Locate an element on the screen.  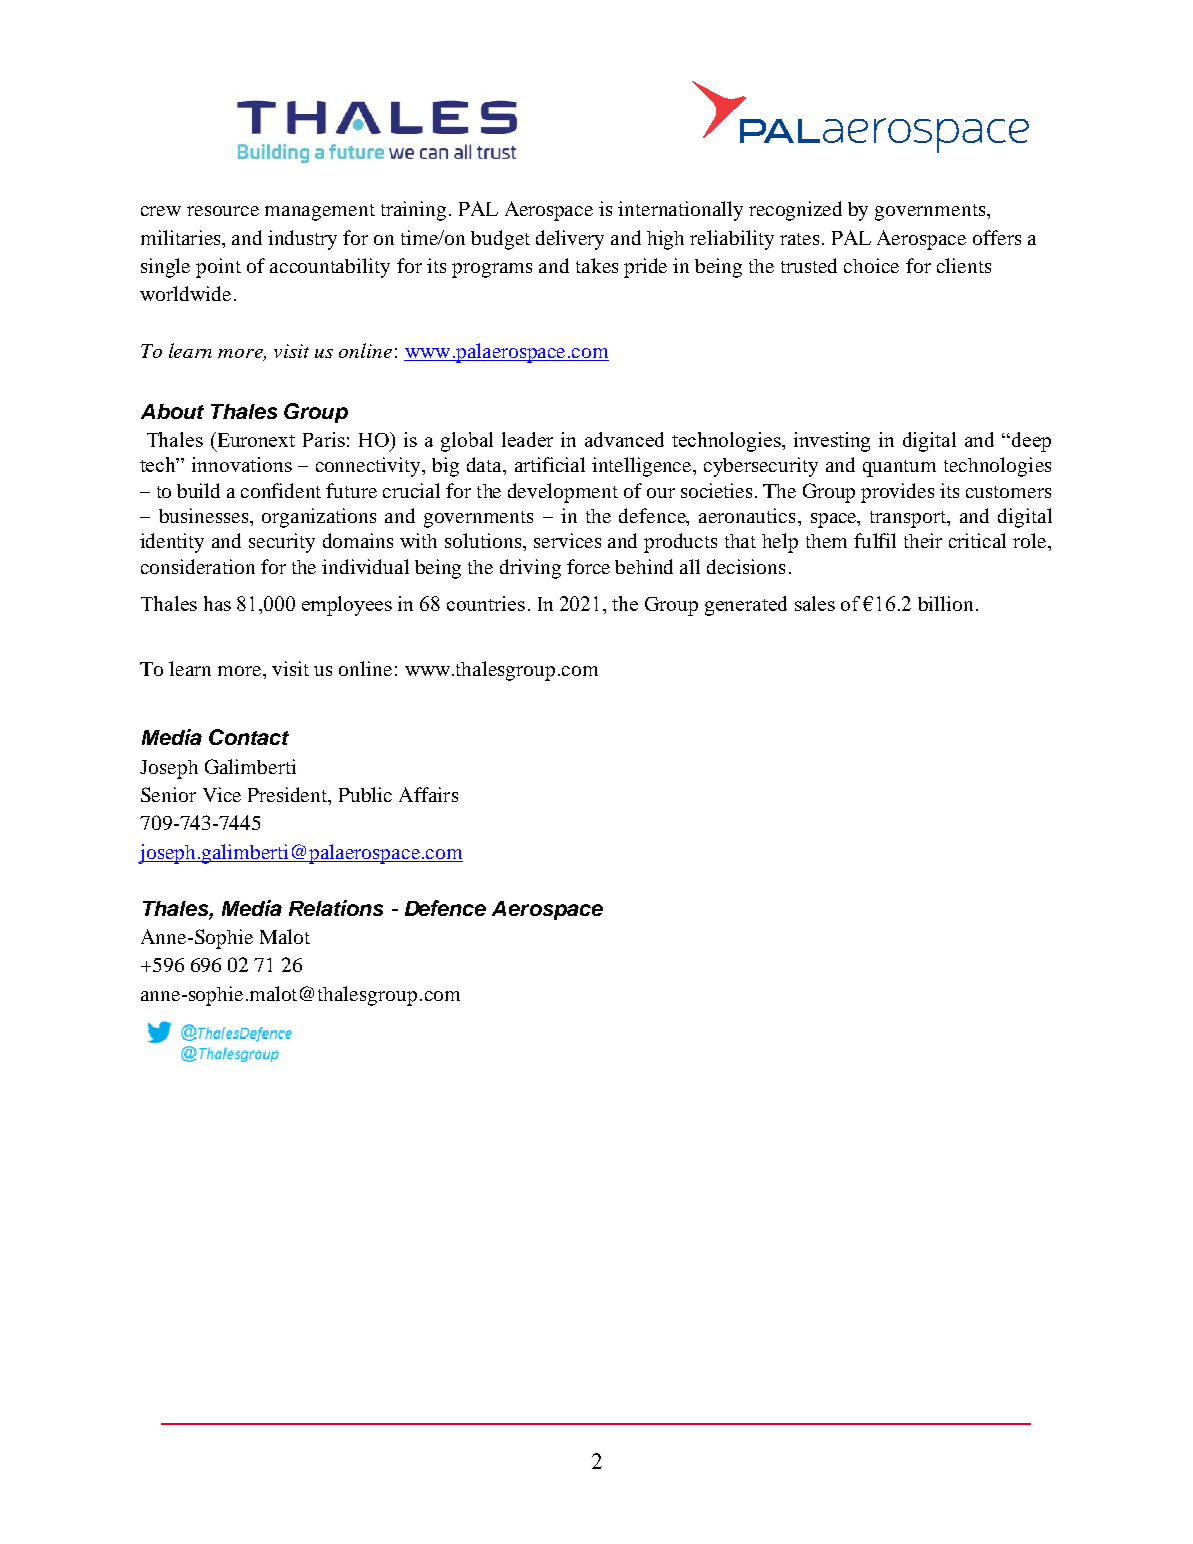
advanced is located at coordinates (624, 439).
